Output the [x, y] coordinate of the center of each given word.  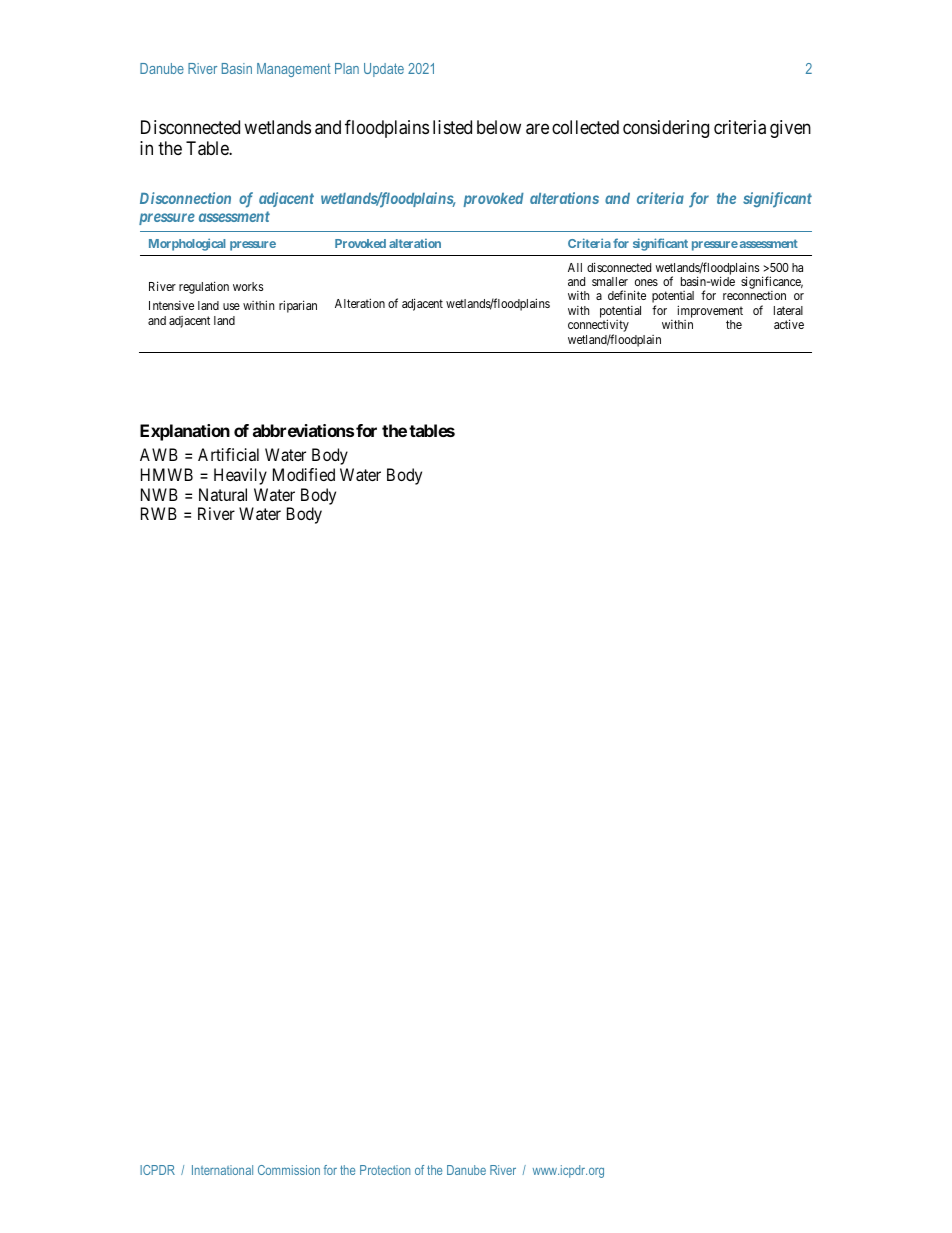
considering [666, 129]
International [222, 1170]
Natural [223, 494]
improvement [709, 313]
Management [294, 70]
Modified [304, 474]
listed [452, 127]
